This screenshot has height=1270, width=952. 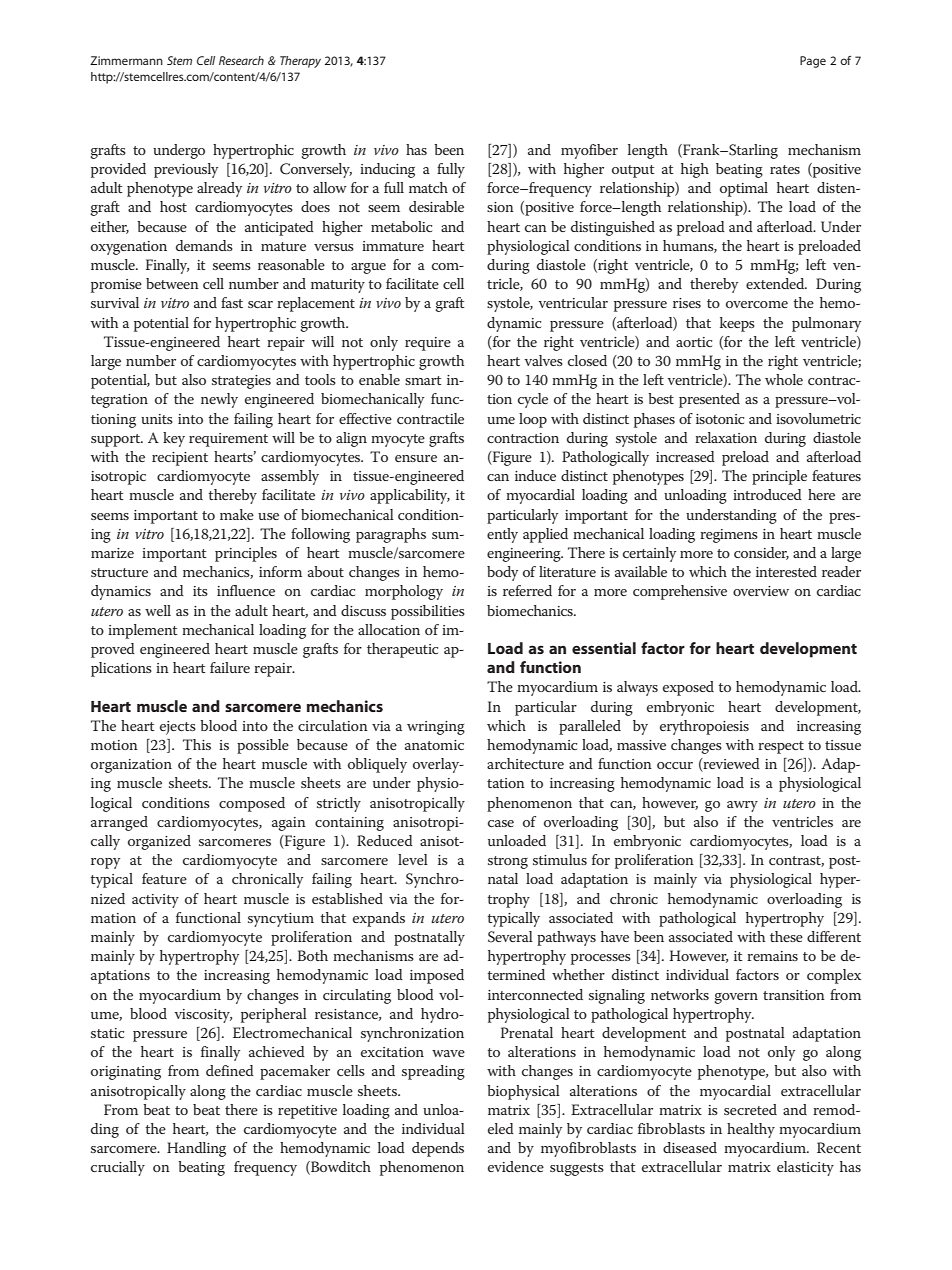 What do you see at coordinates (428, 612) in the screenshot?
I see `possibilities` at bounding box center [428, 612].
